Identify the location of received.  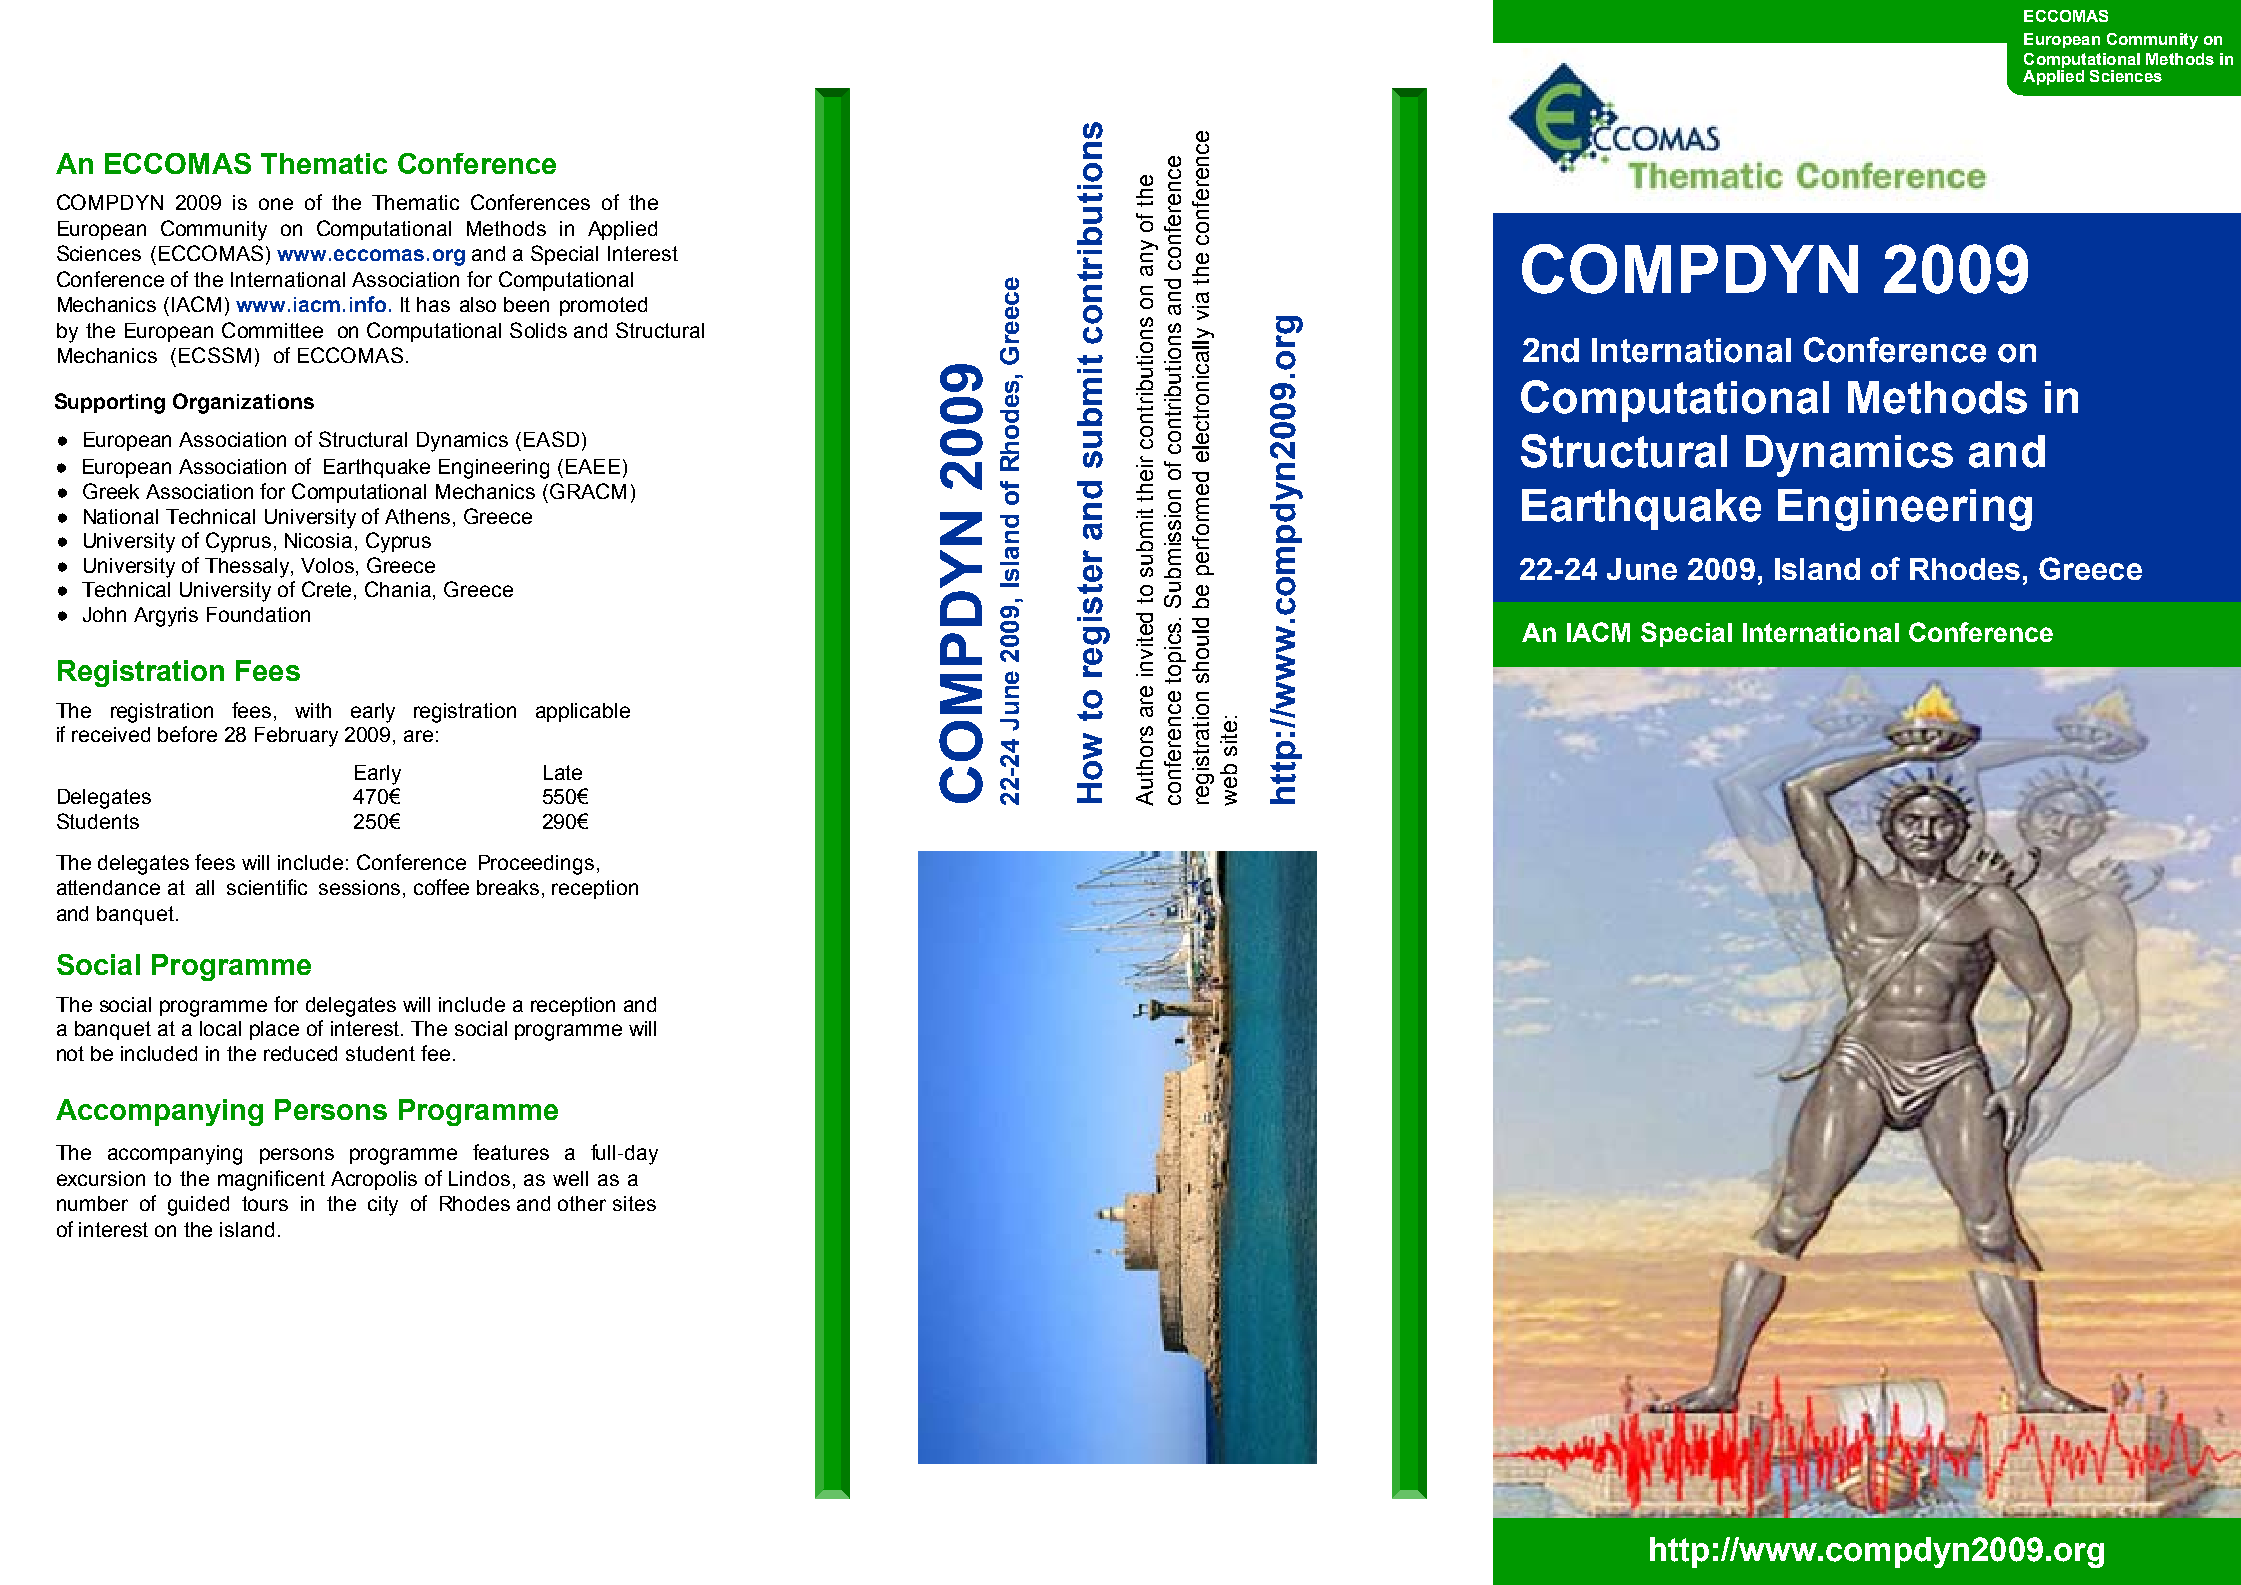
(111, 734).
